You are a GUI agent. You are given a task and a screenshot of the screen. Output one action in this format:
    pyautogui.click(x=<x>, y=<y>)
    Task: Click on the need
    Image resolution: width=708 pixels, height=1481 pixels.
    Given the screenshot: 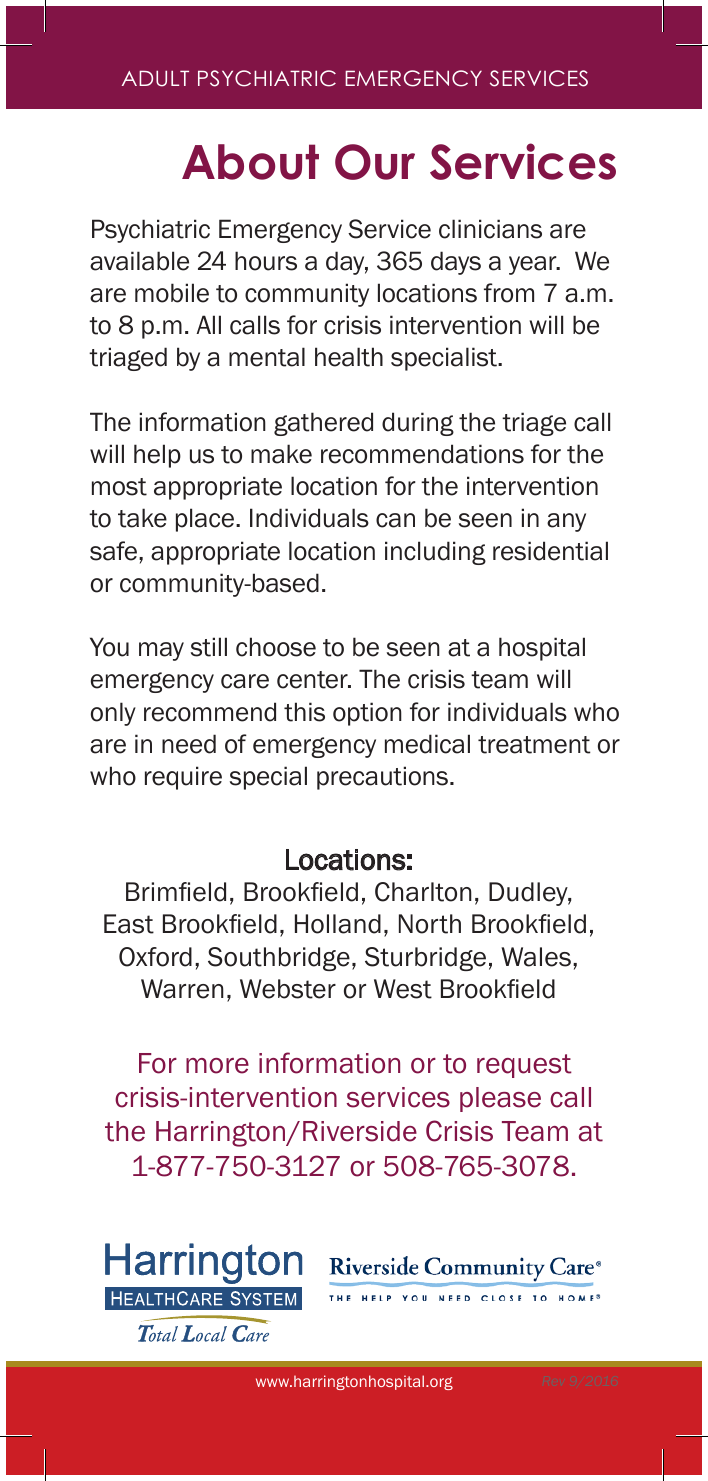 What is the action you would take?
    pyautogui.click(x=189, y=744)
